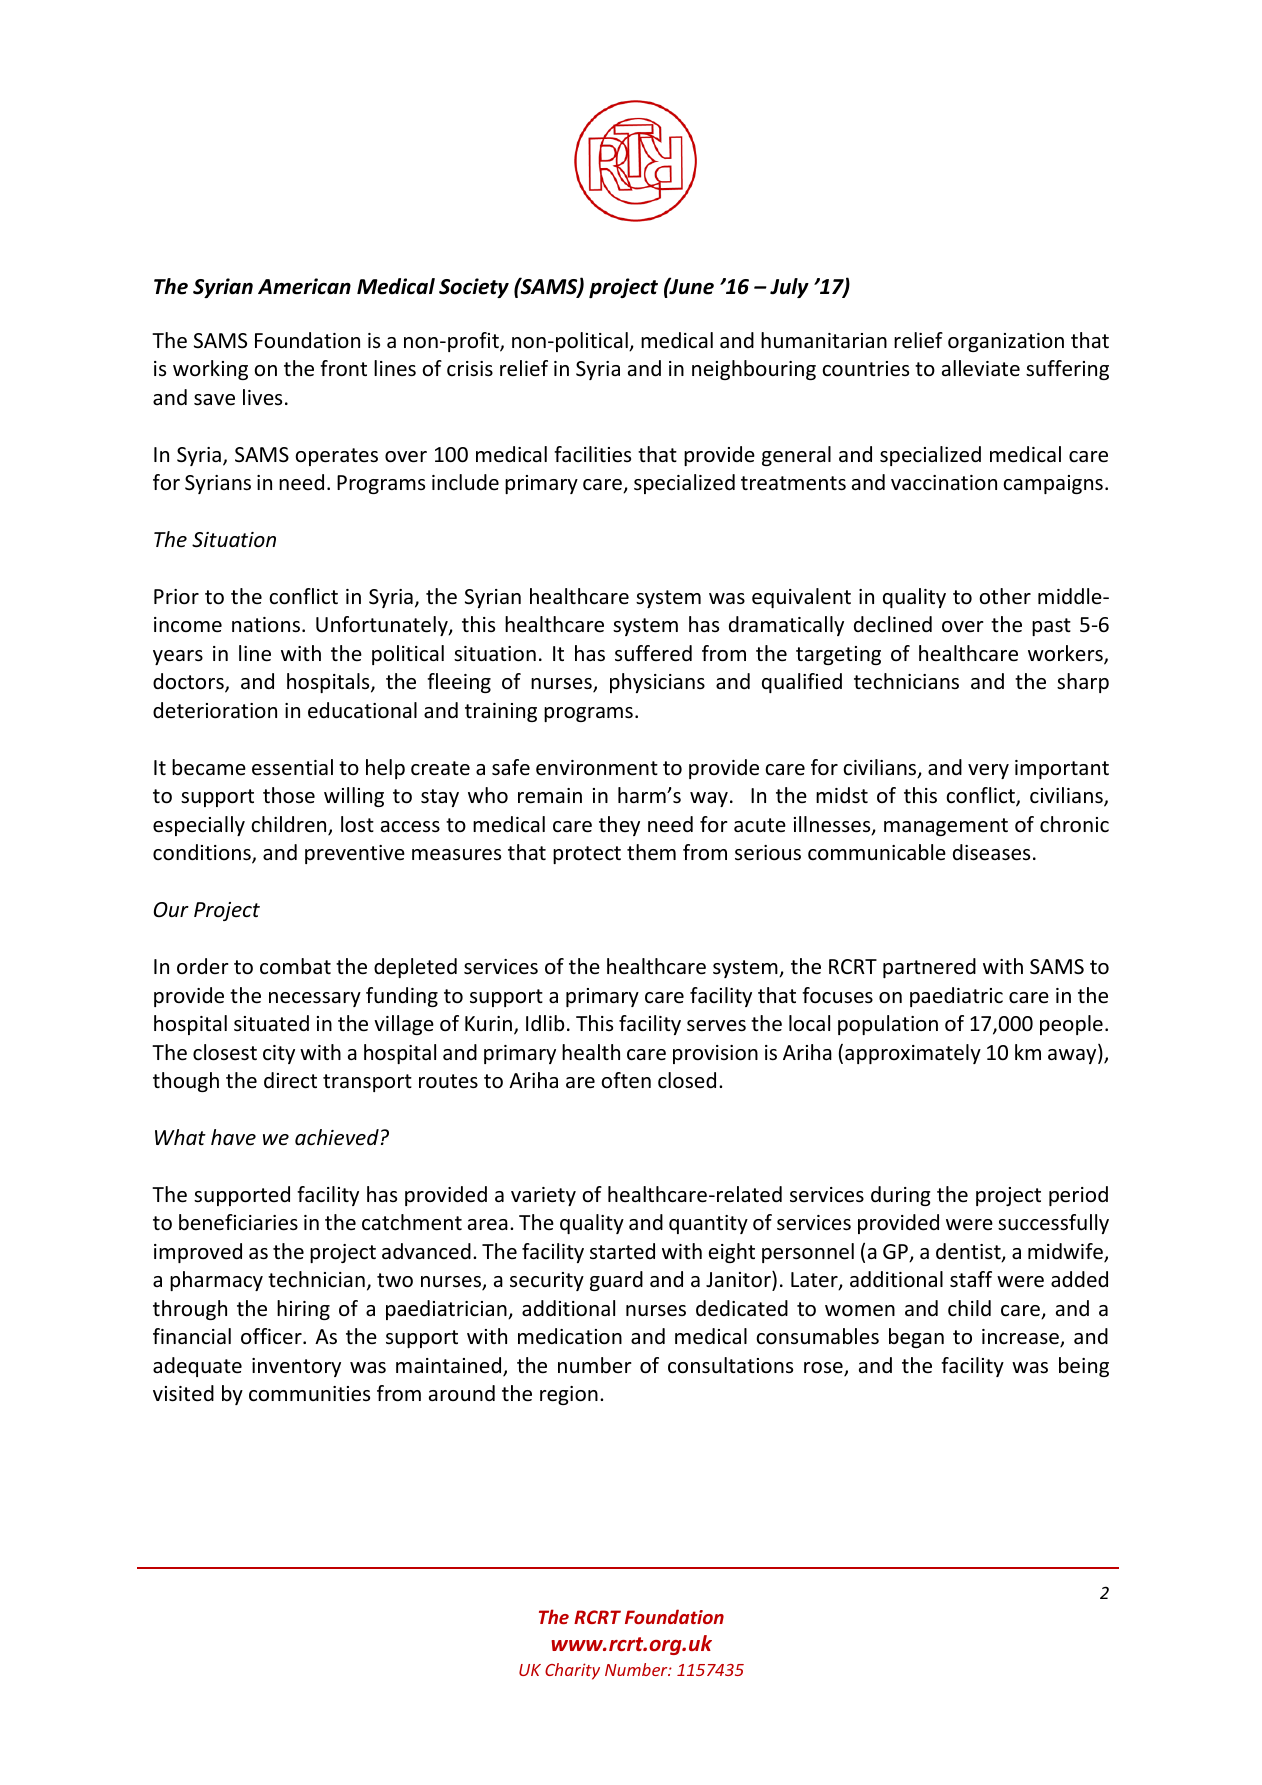  Describe the element at coordinates (754, 370) in the document. I see `neighbouring` at that location.
